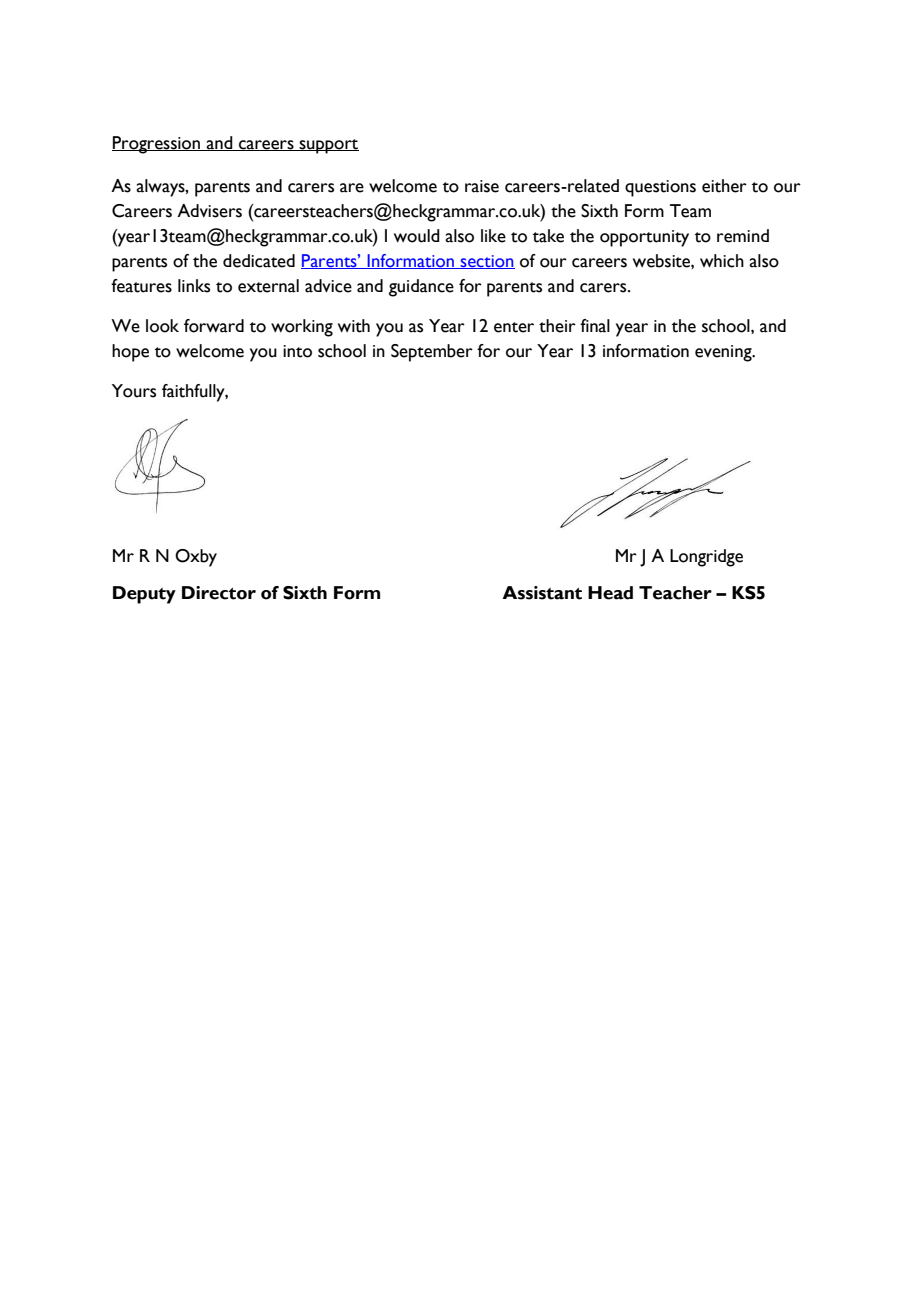  I want to click on Progression, so click(157, 145).
